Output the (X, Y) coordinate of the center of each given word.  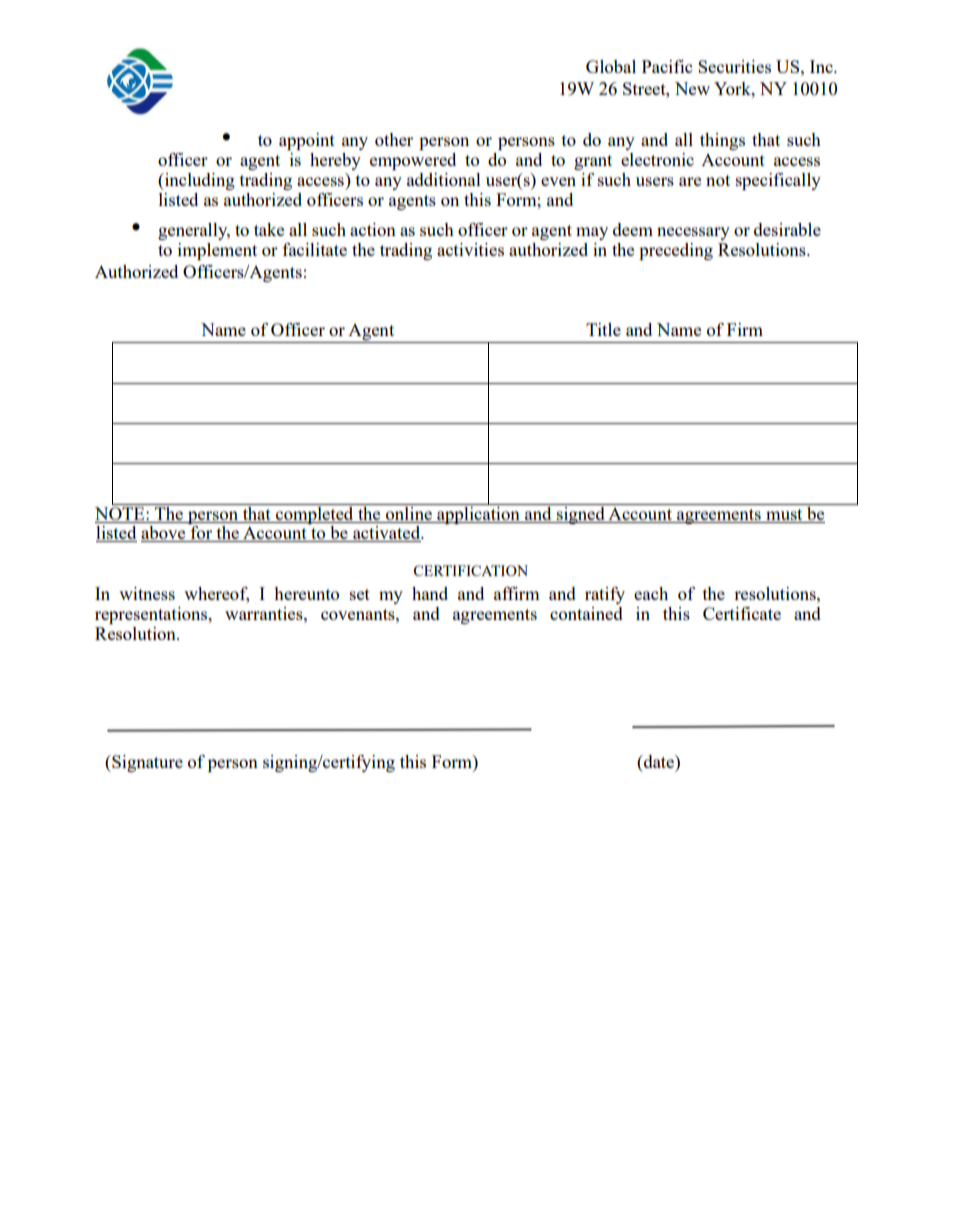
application (478, 514)
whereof (216, 595)
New (692, 88)
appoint (307, 141)
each (651, 593)
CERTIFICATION (470, 570)
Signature (146, 763)
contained (586, 613)
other (394, 139)
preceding (676, 251)
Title (603, 329)
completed (315, 514)
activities (470, 249)
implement (217, 251)
